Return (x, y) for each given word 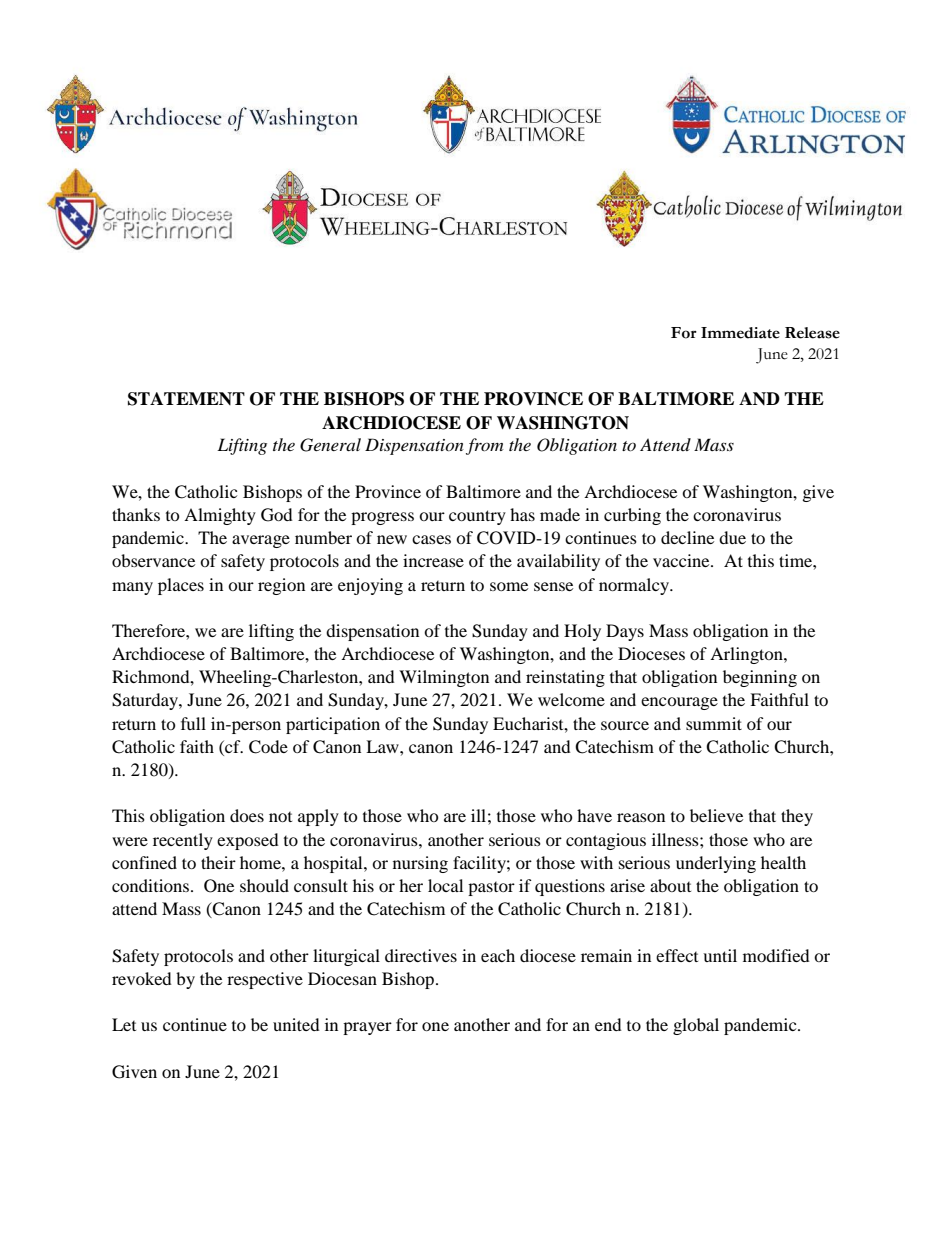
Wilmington (444, 678)
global (696, 1026)
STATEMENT (186, 399)
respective (265, 980)
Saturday (146, 701)
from (484, 446)
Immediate (740, 333)
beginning (760, 678)
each (498, 955)
